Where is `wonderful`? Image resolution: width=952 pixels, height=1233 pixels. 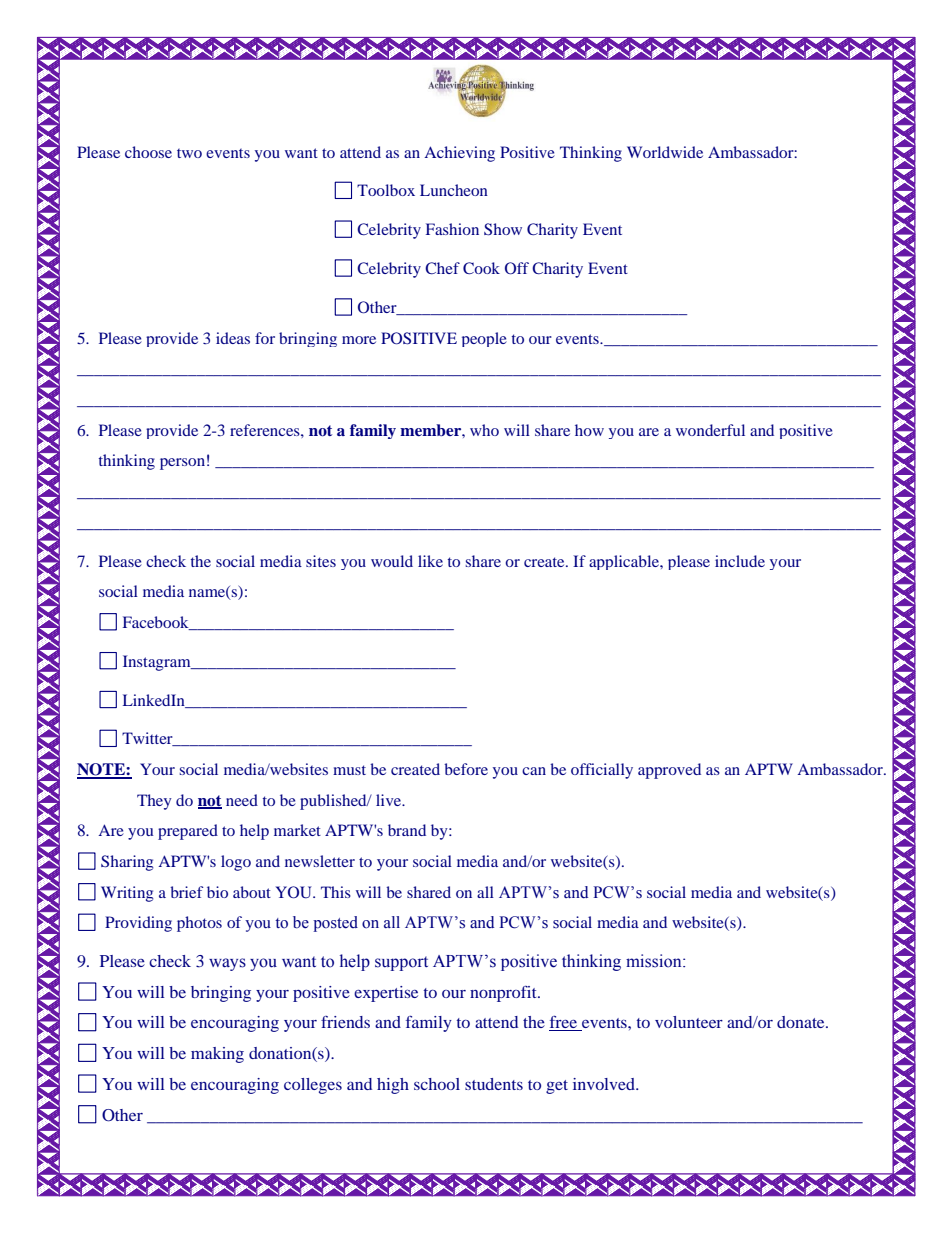
wonderful is located at coordinates (710, 430).
